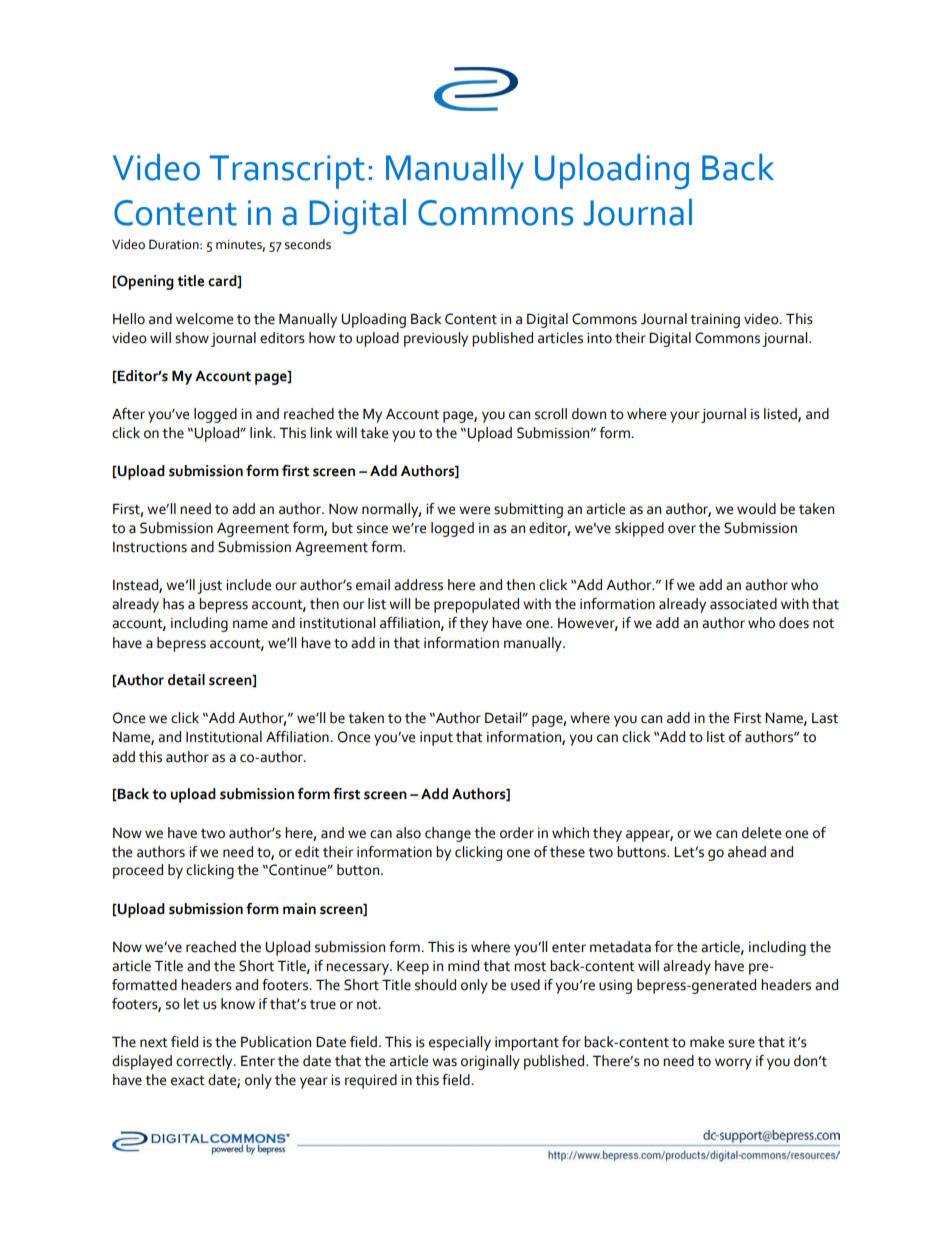 This screenshot has height=1233, width=952. What do you see at coordinates (761, 833) in the screenshot?
I see `delete` at bounding box center [761, 833].
